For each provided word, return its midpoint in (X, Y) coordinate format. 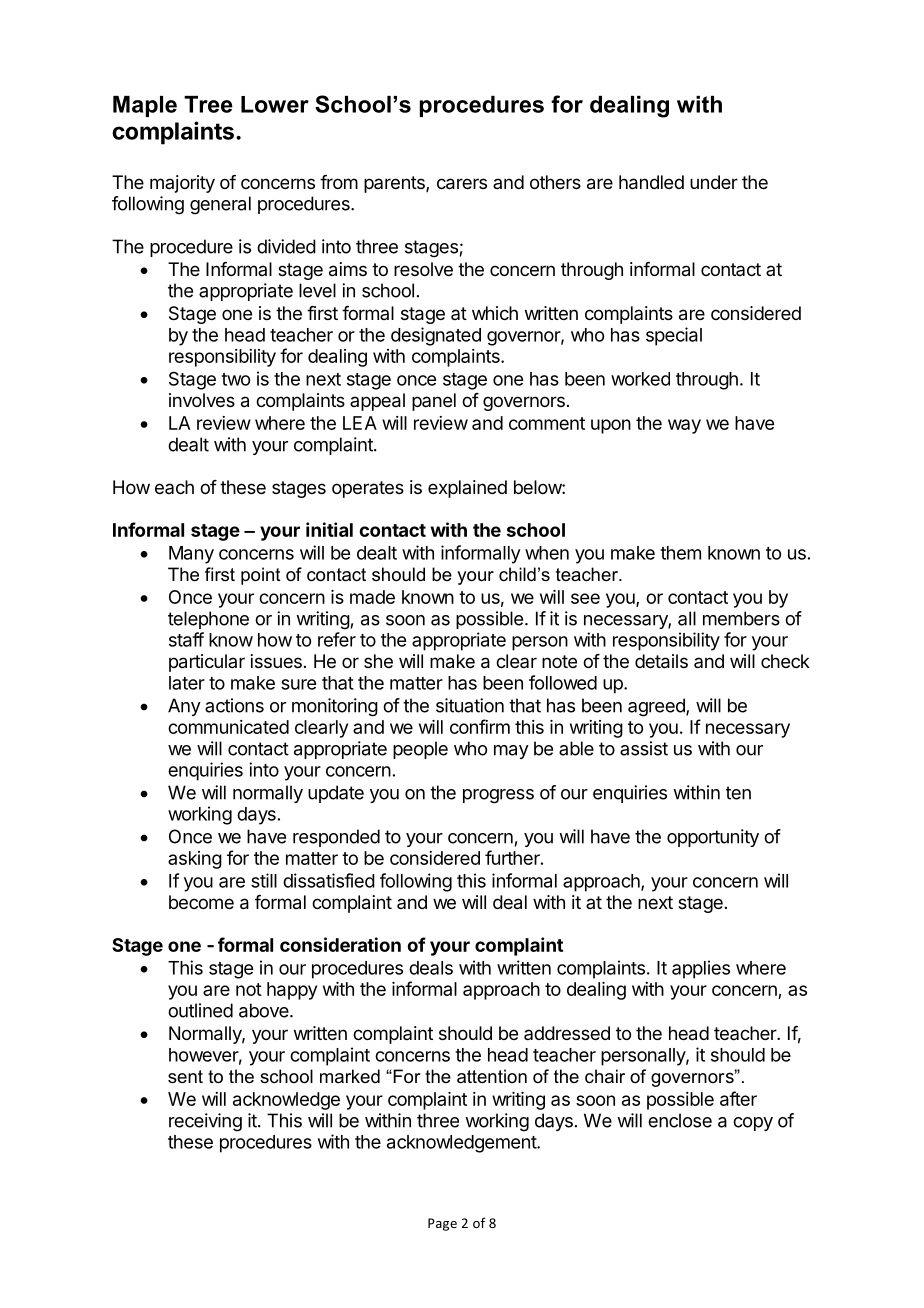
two (235, 379)
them (680, 553)
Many (191, 555)
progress (498, 796)
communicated (228, 727)
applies (701, 969)
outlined (200, 1010)
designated (436, 336)
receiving (205, 1122)
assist (644, 748)
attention (492, 1076)
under (714, 182)
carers (462, 184)
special (674, 336)
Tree (208, 104)
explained (467, 489)
